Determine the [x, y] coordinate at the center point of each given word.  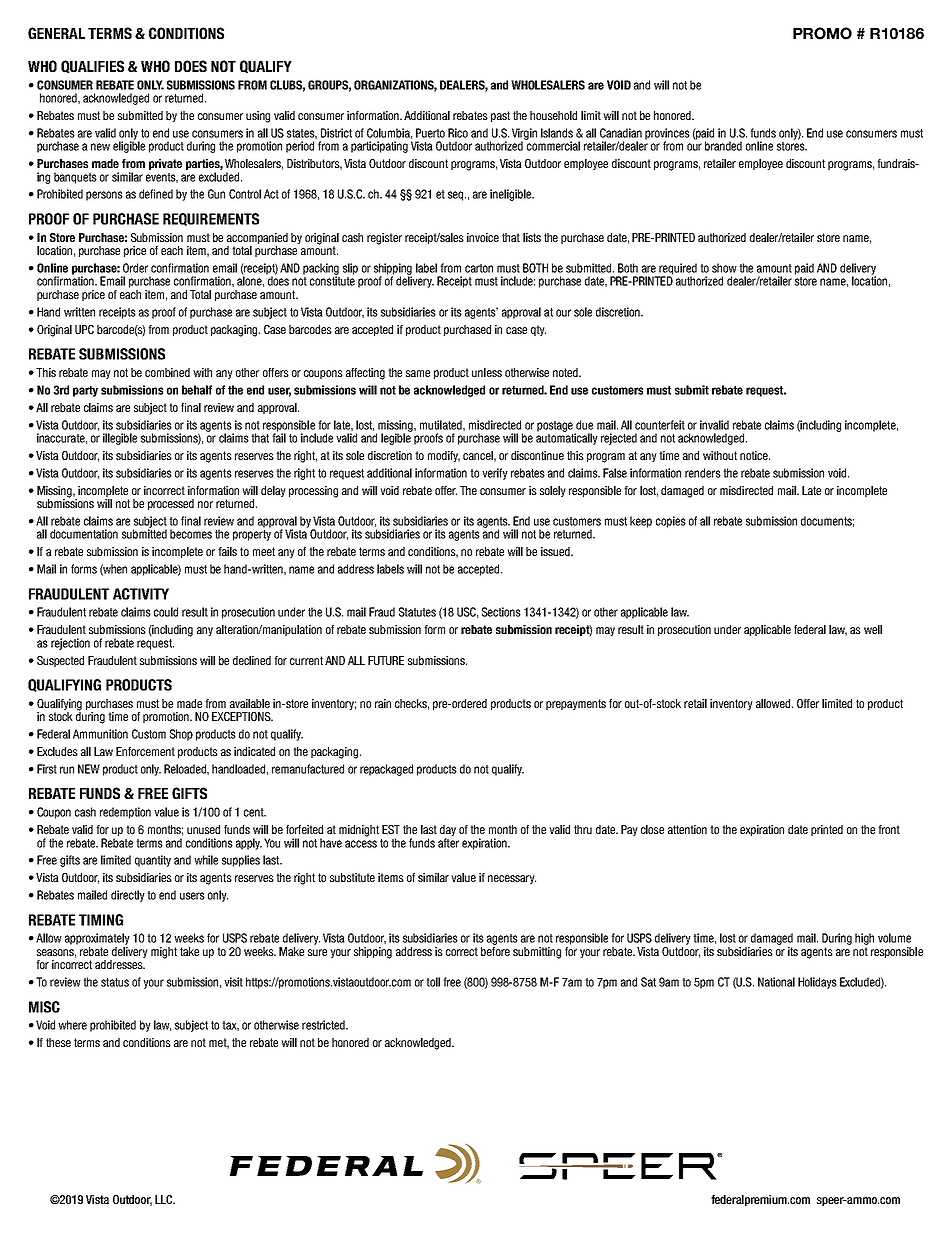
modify [444, 456]
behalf [197, 390]
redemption [125, 813]
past [500, 116]
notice [755, 455]
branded [723, 146]
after [448, 843]
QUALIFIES [92, 67]
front [889, 829]
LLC [165, 1199]
